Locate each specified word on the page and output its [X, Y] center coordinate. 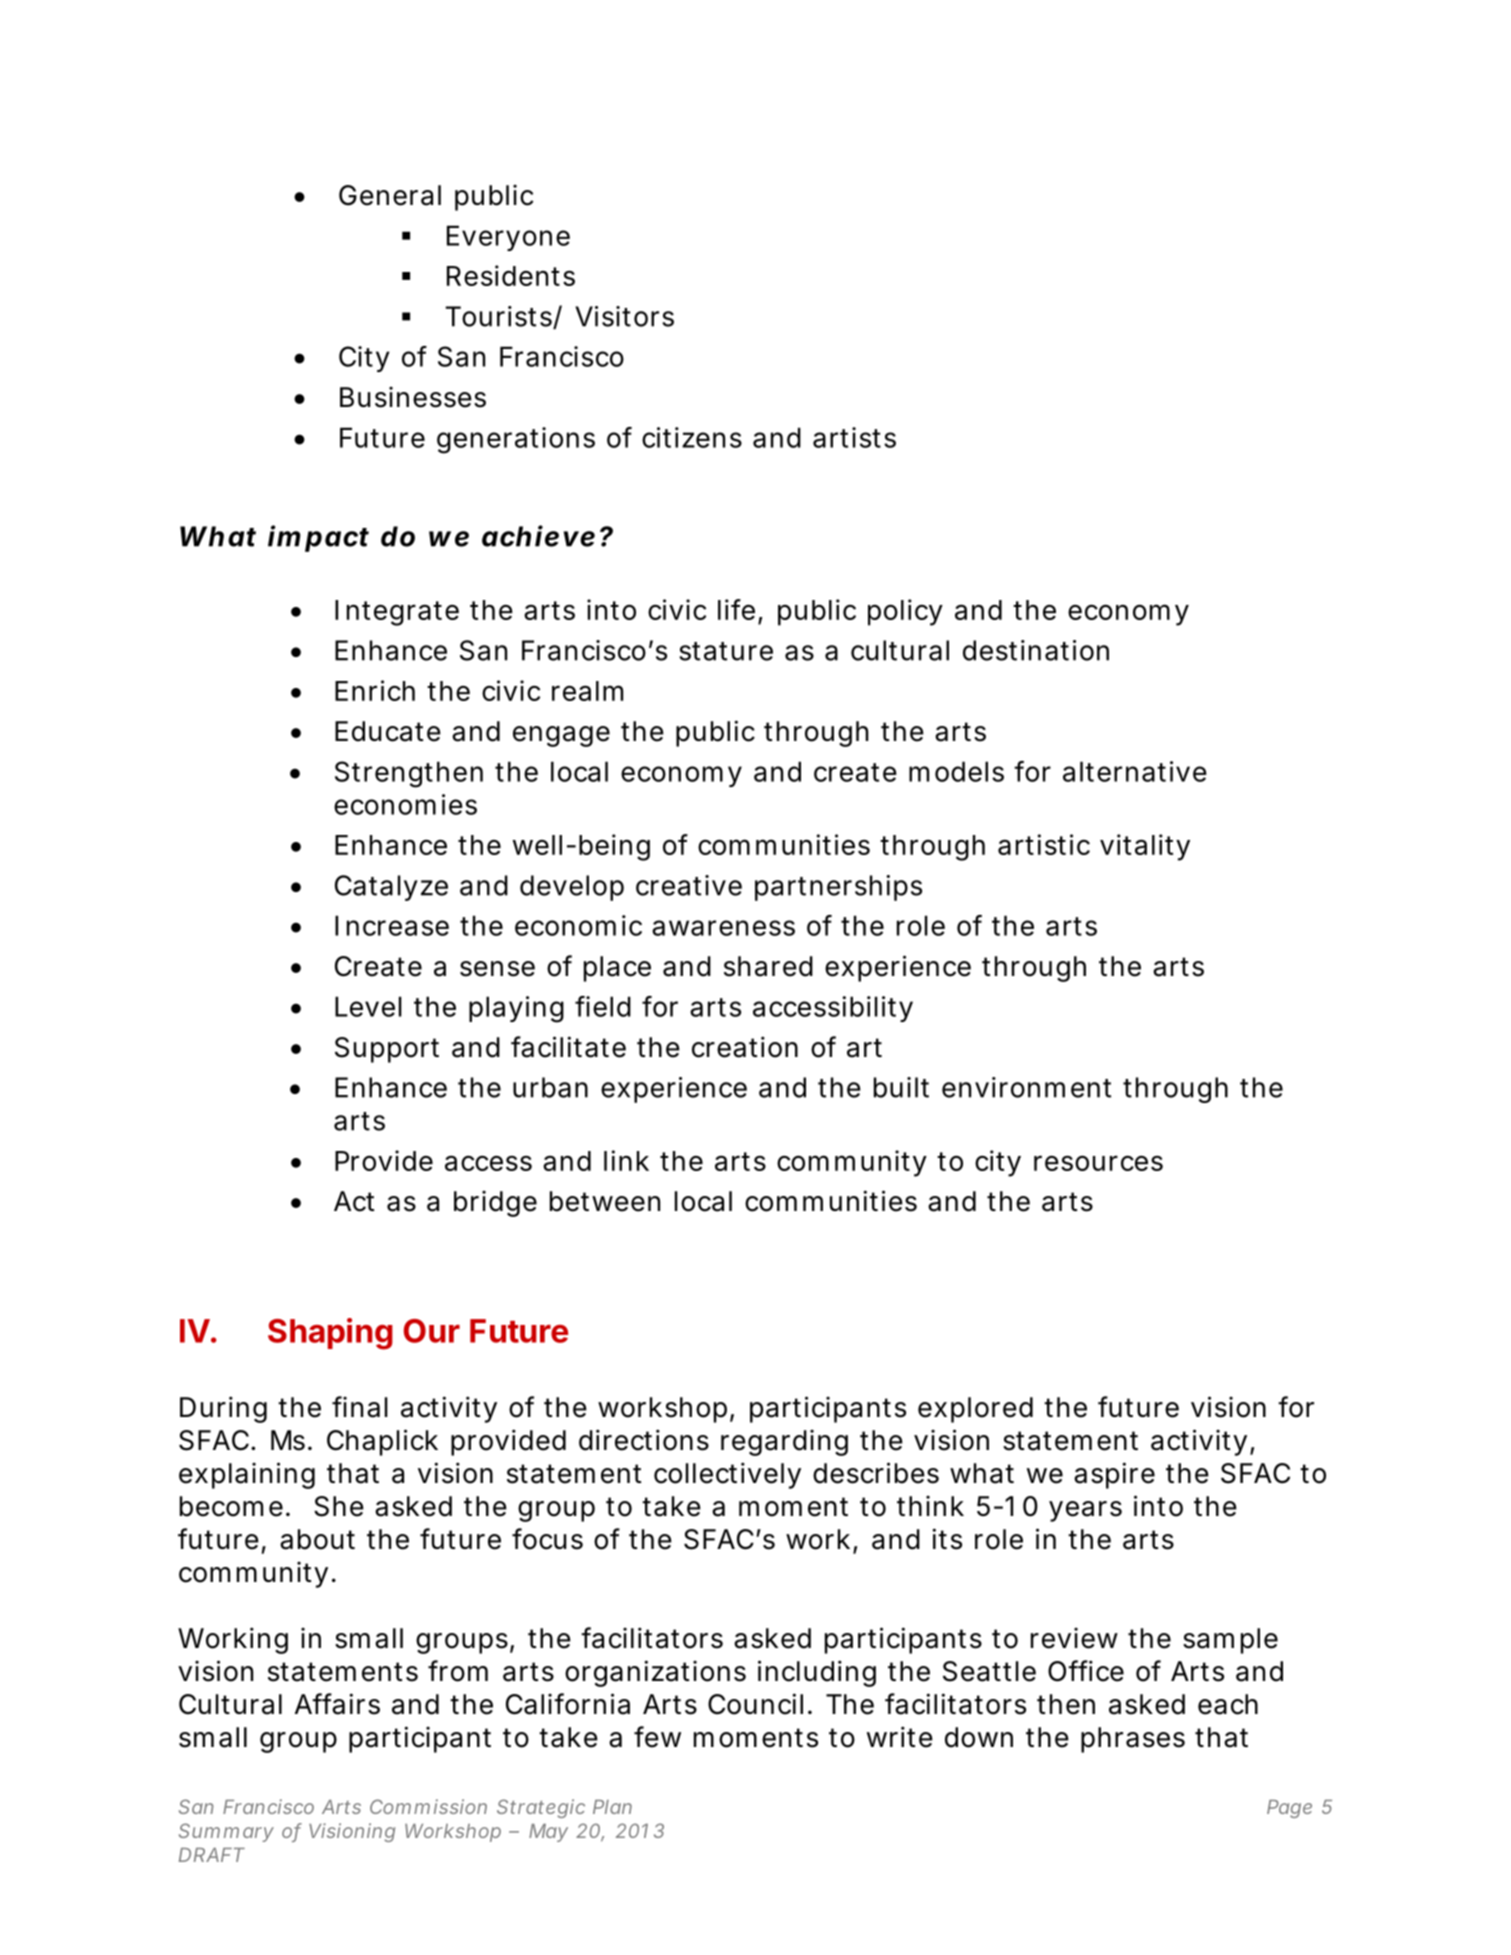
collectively [727, 1475]
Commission [428, 1806]
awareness [723, 928]
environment [1026, 1087]
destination [1036, 650]
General [390, 195]
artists [854, 437]
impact [318, 538]
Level [368, 1006]
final [360, 1407]
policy [905, 612]
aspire [1114, 1475]
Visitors [624, 316]
